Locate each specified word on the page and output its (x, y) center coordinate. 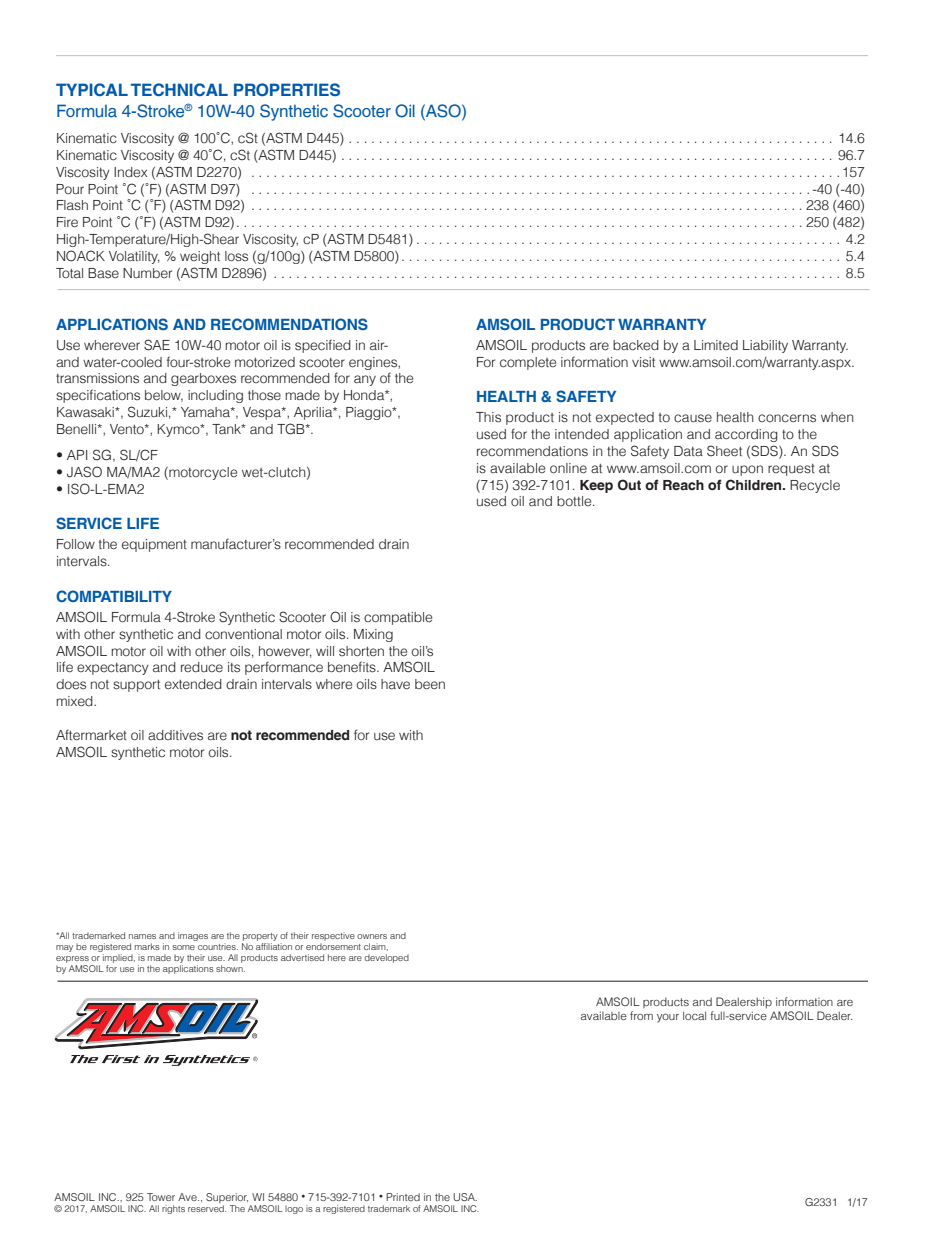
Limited (716, 345)
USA (465, 1197)
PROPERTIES (287, 89)
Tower (161, 1197)
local (694, 1015)
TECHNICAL (179, 89)
